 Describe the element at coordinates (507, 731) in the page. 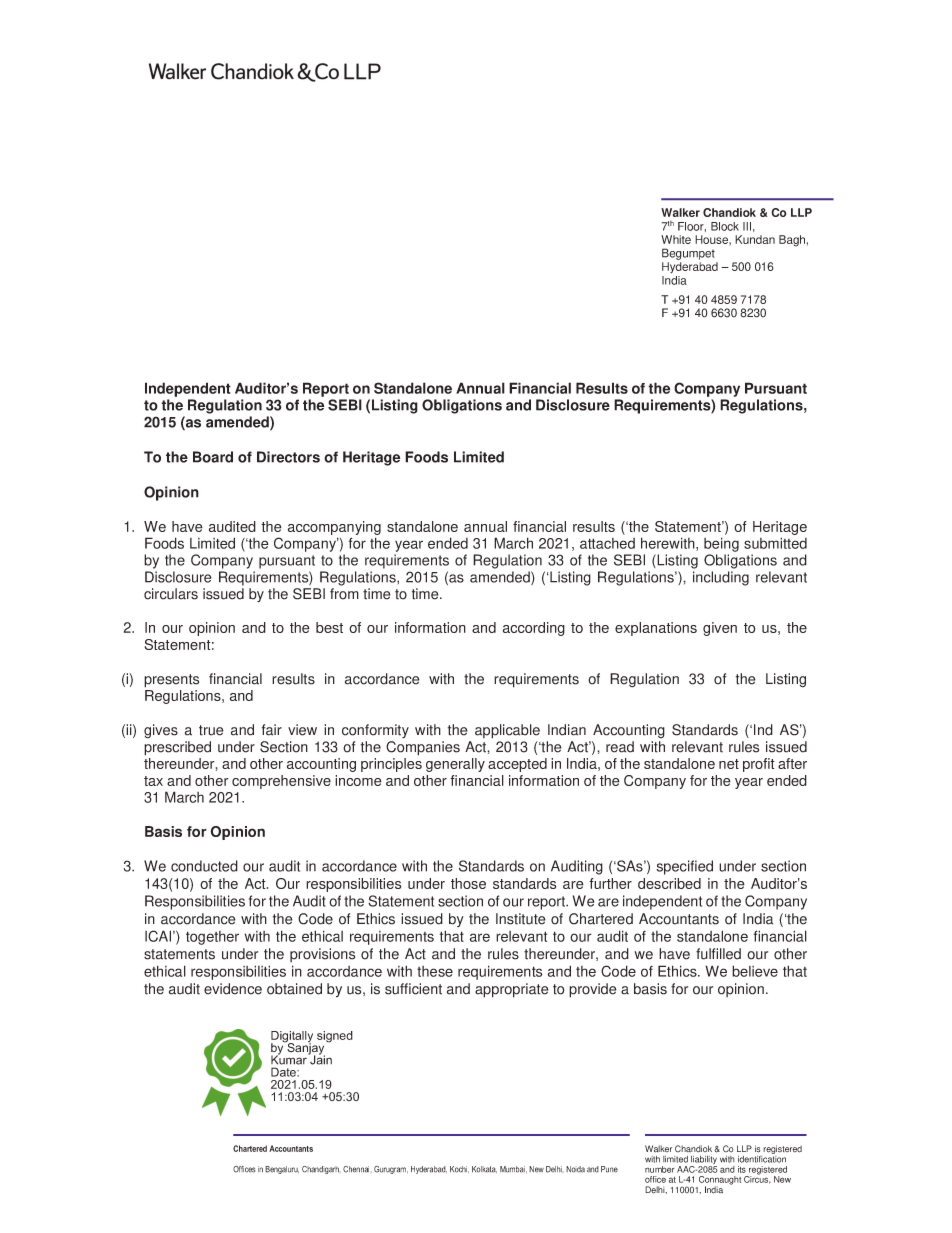

I see `applicable` at that location.
